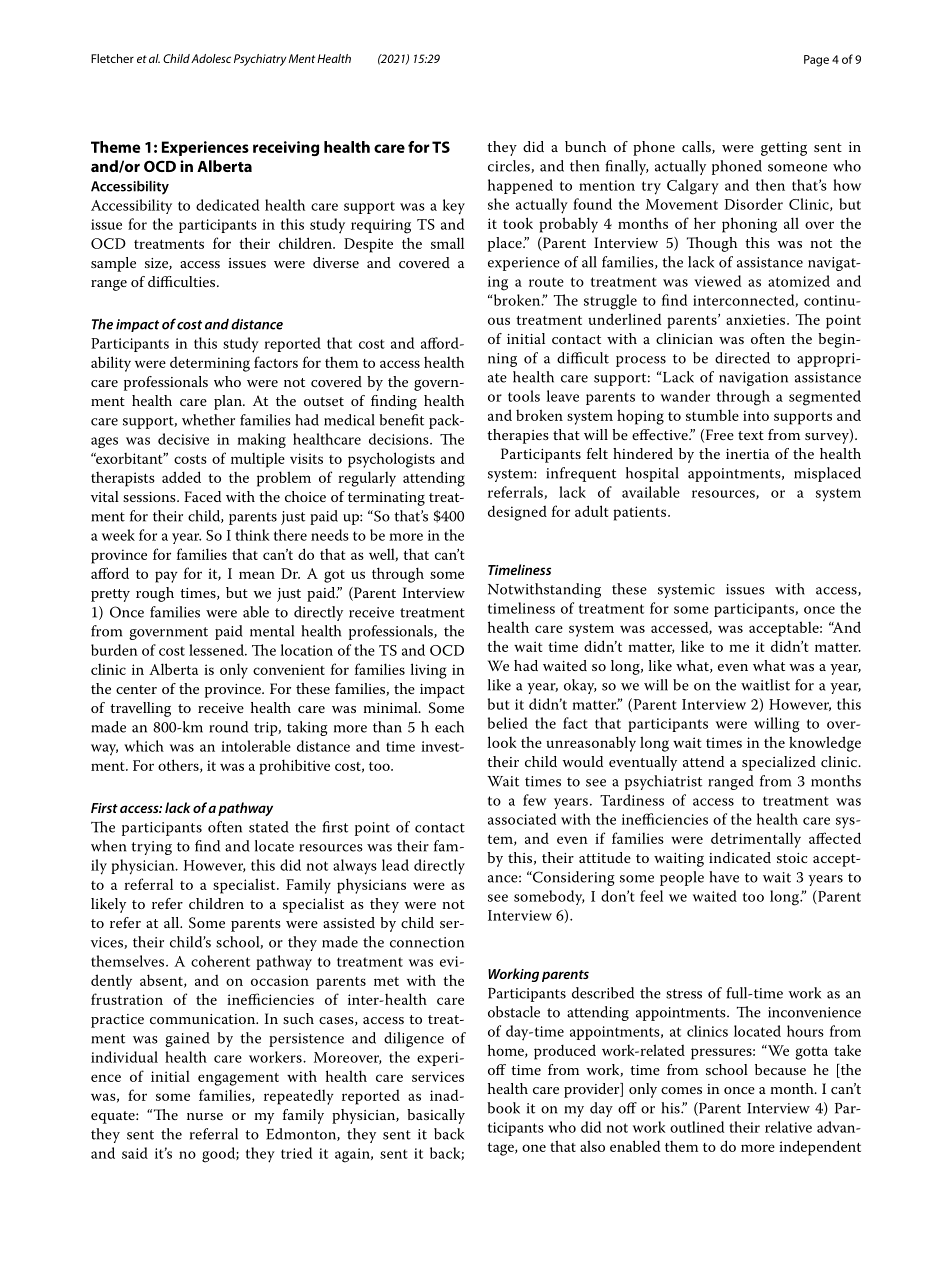 The image size is (952, 1265). I want to click on indicated, so click(740, 857).
